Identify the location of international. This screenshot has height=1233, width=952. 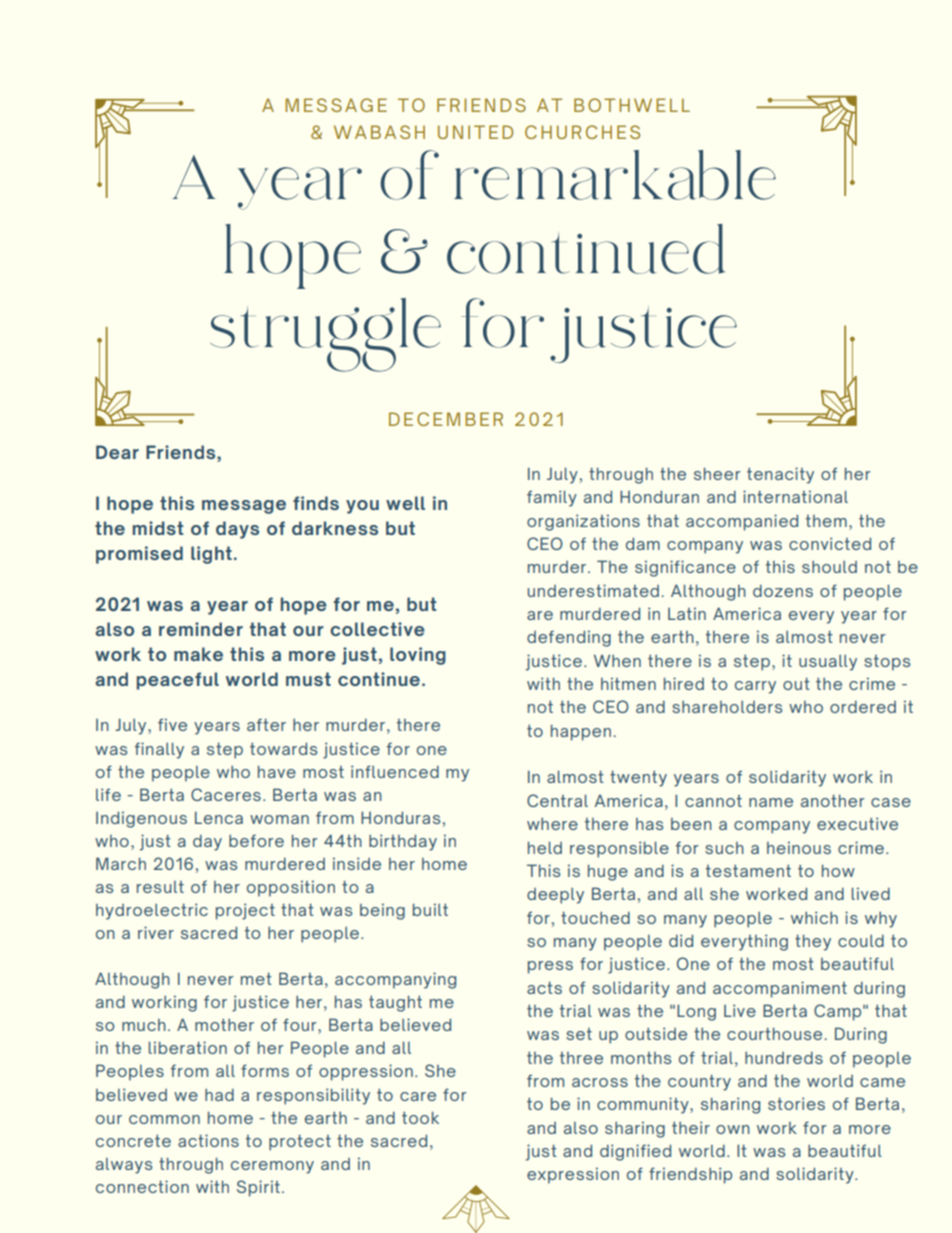
(795, 496).
